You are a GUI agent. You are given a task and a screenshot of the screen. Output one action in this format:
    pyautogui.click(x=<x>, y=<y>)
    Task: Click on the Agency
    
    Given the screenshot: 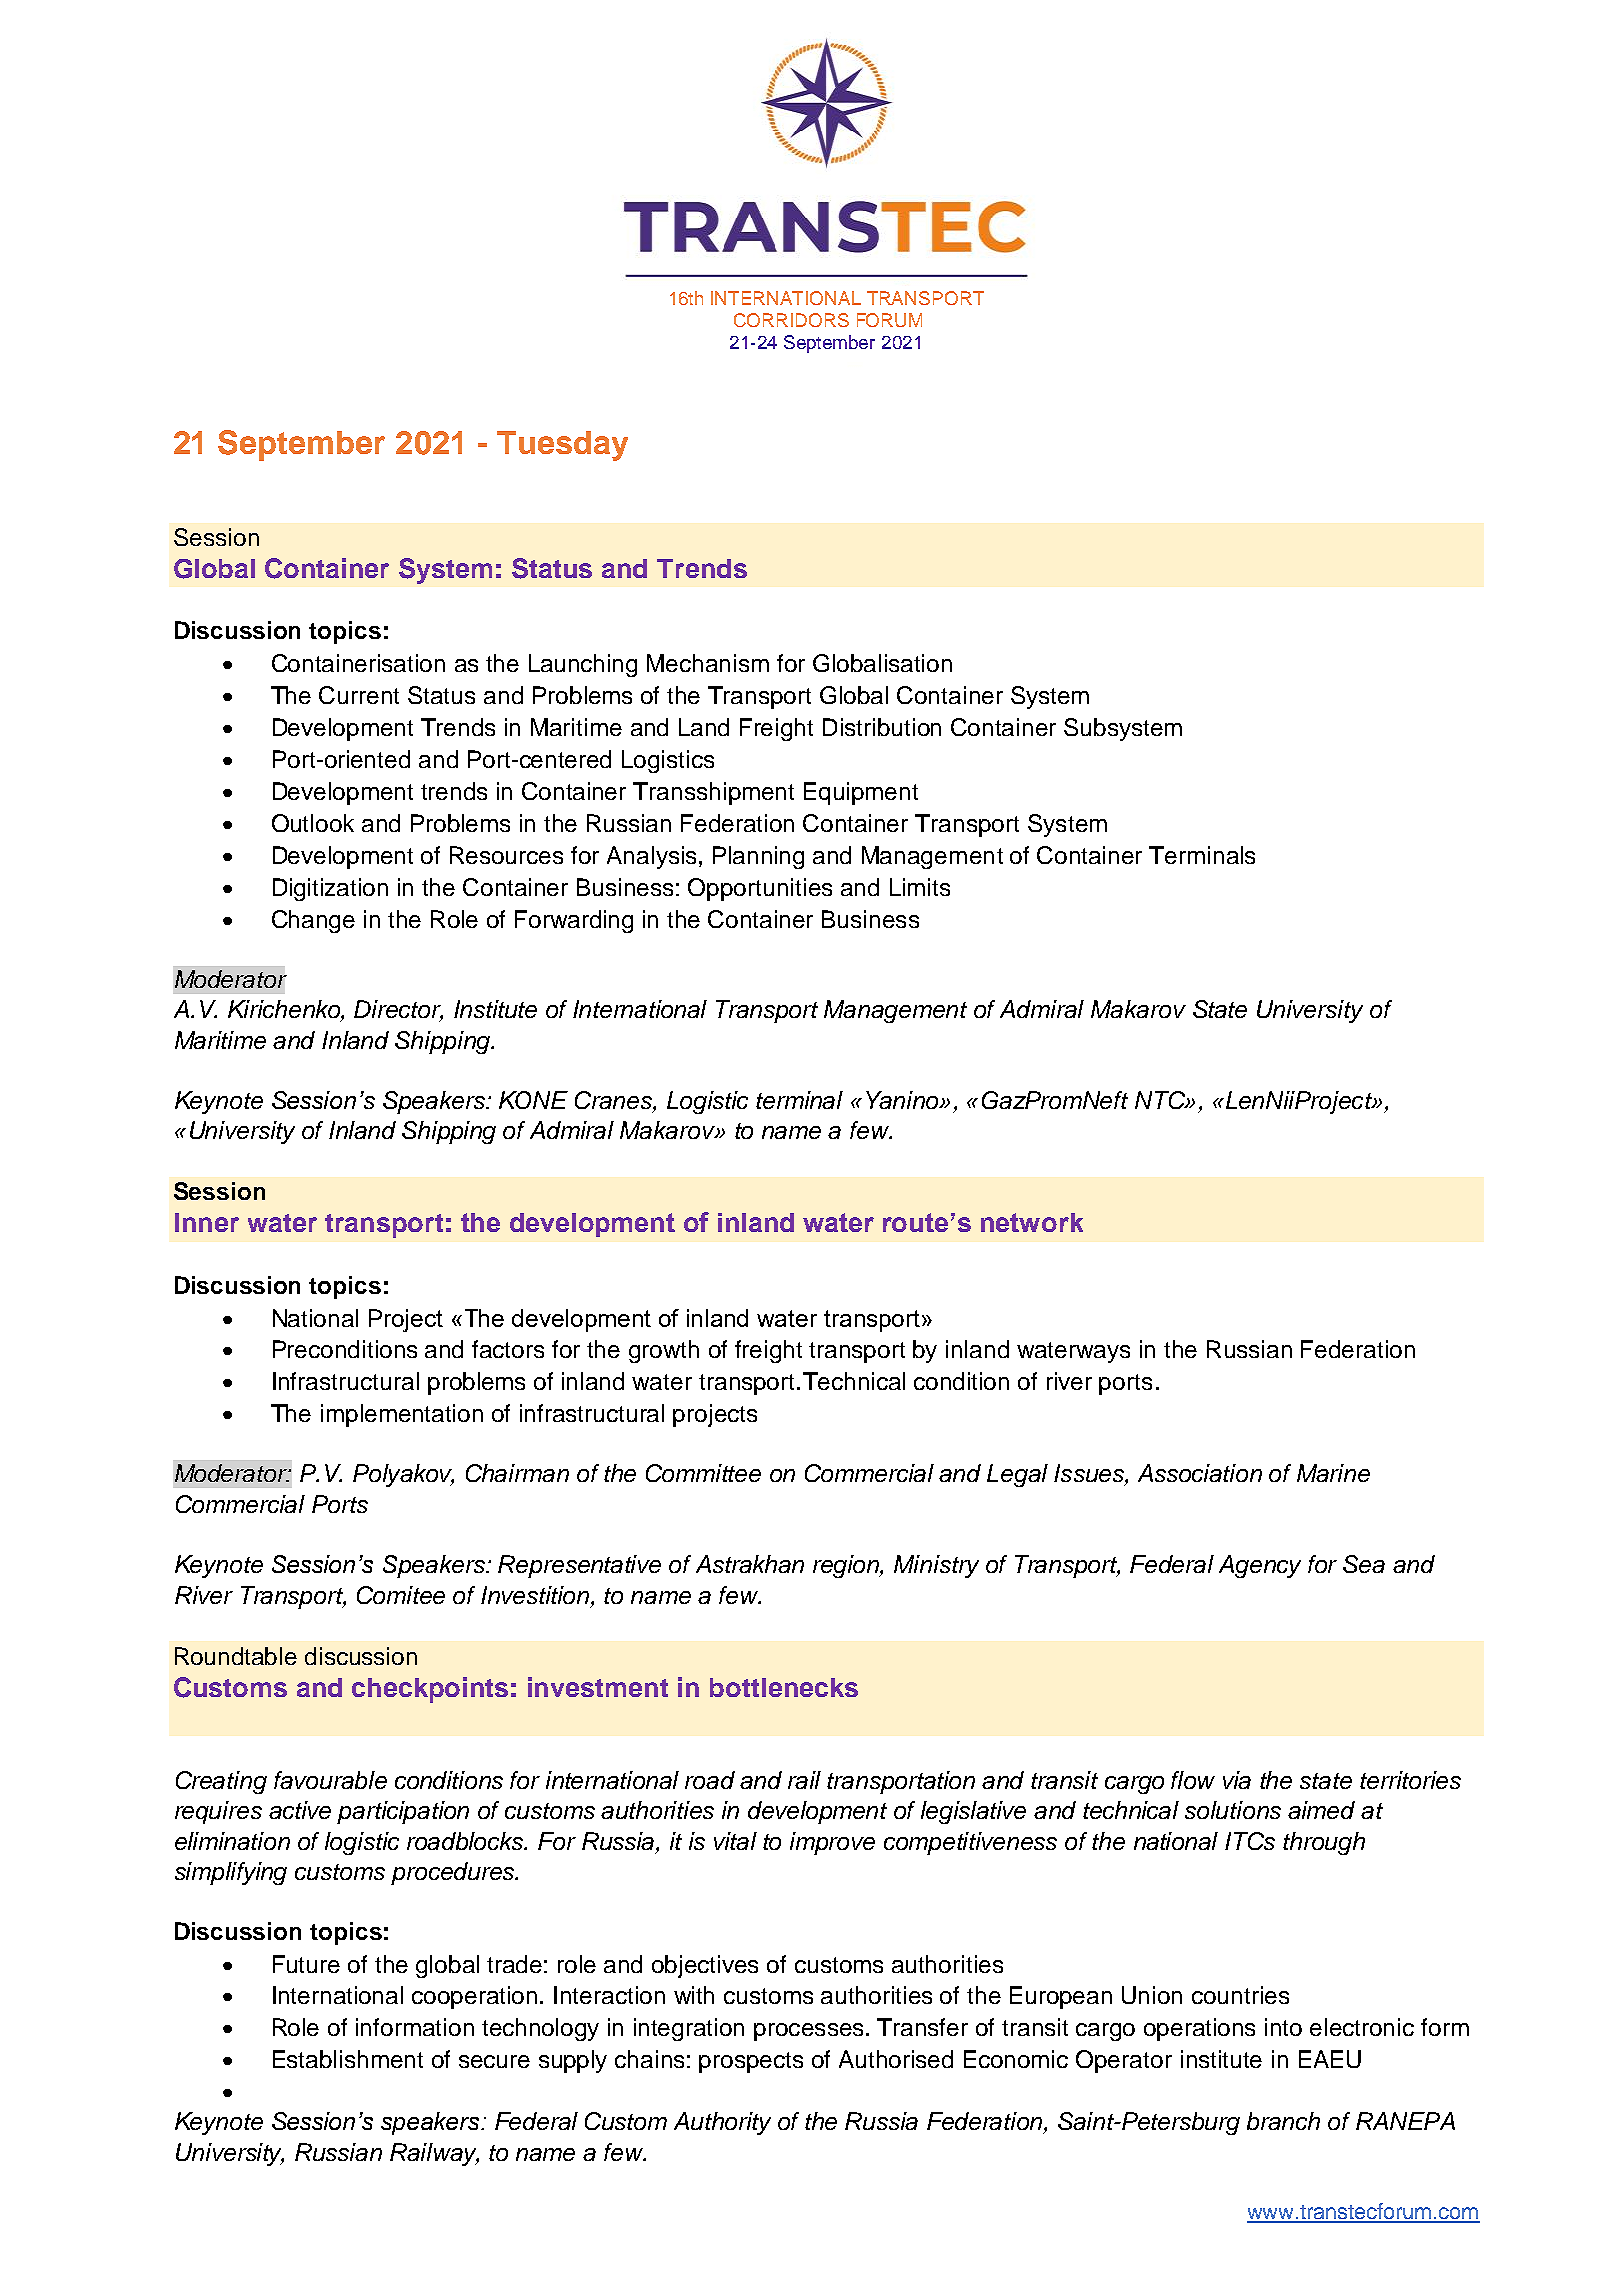 What is the action you would take?
    pyautogui.click(x=1260, y=1566)
